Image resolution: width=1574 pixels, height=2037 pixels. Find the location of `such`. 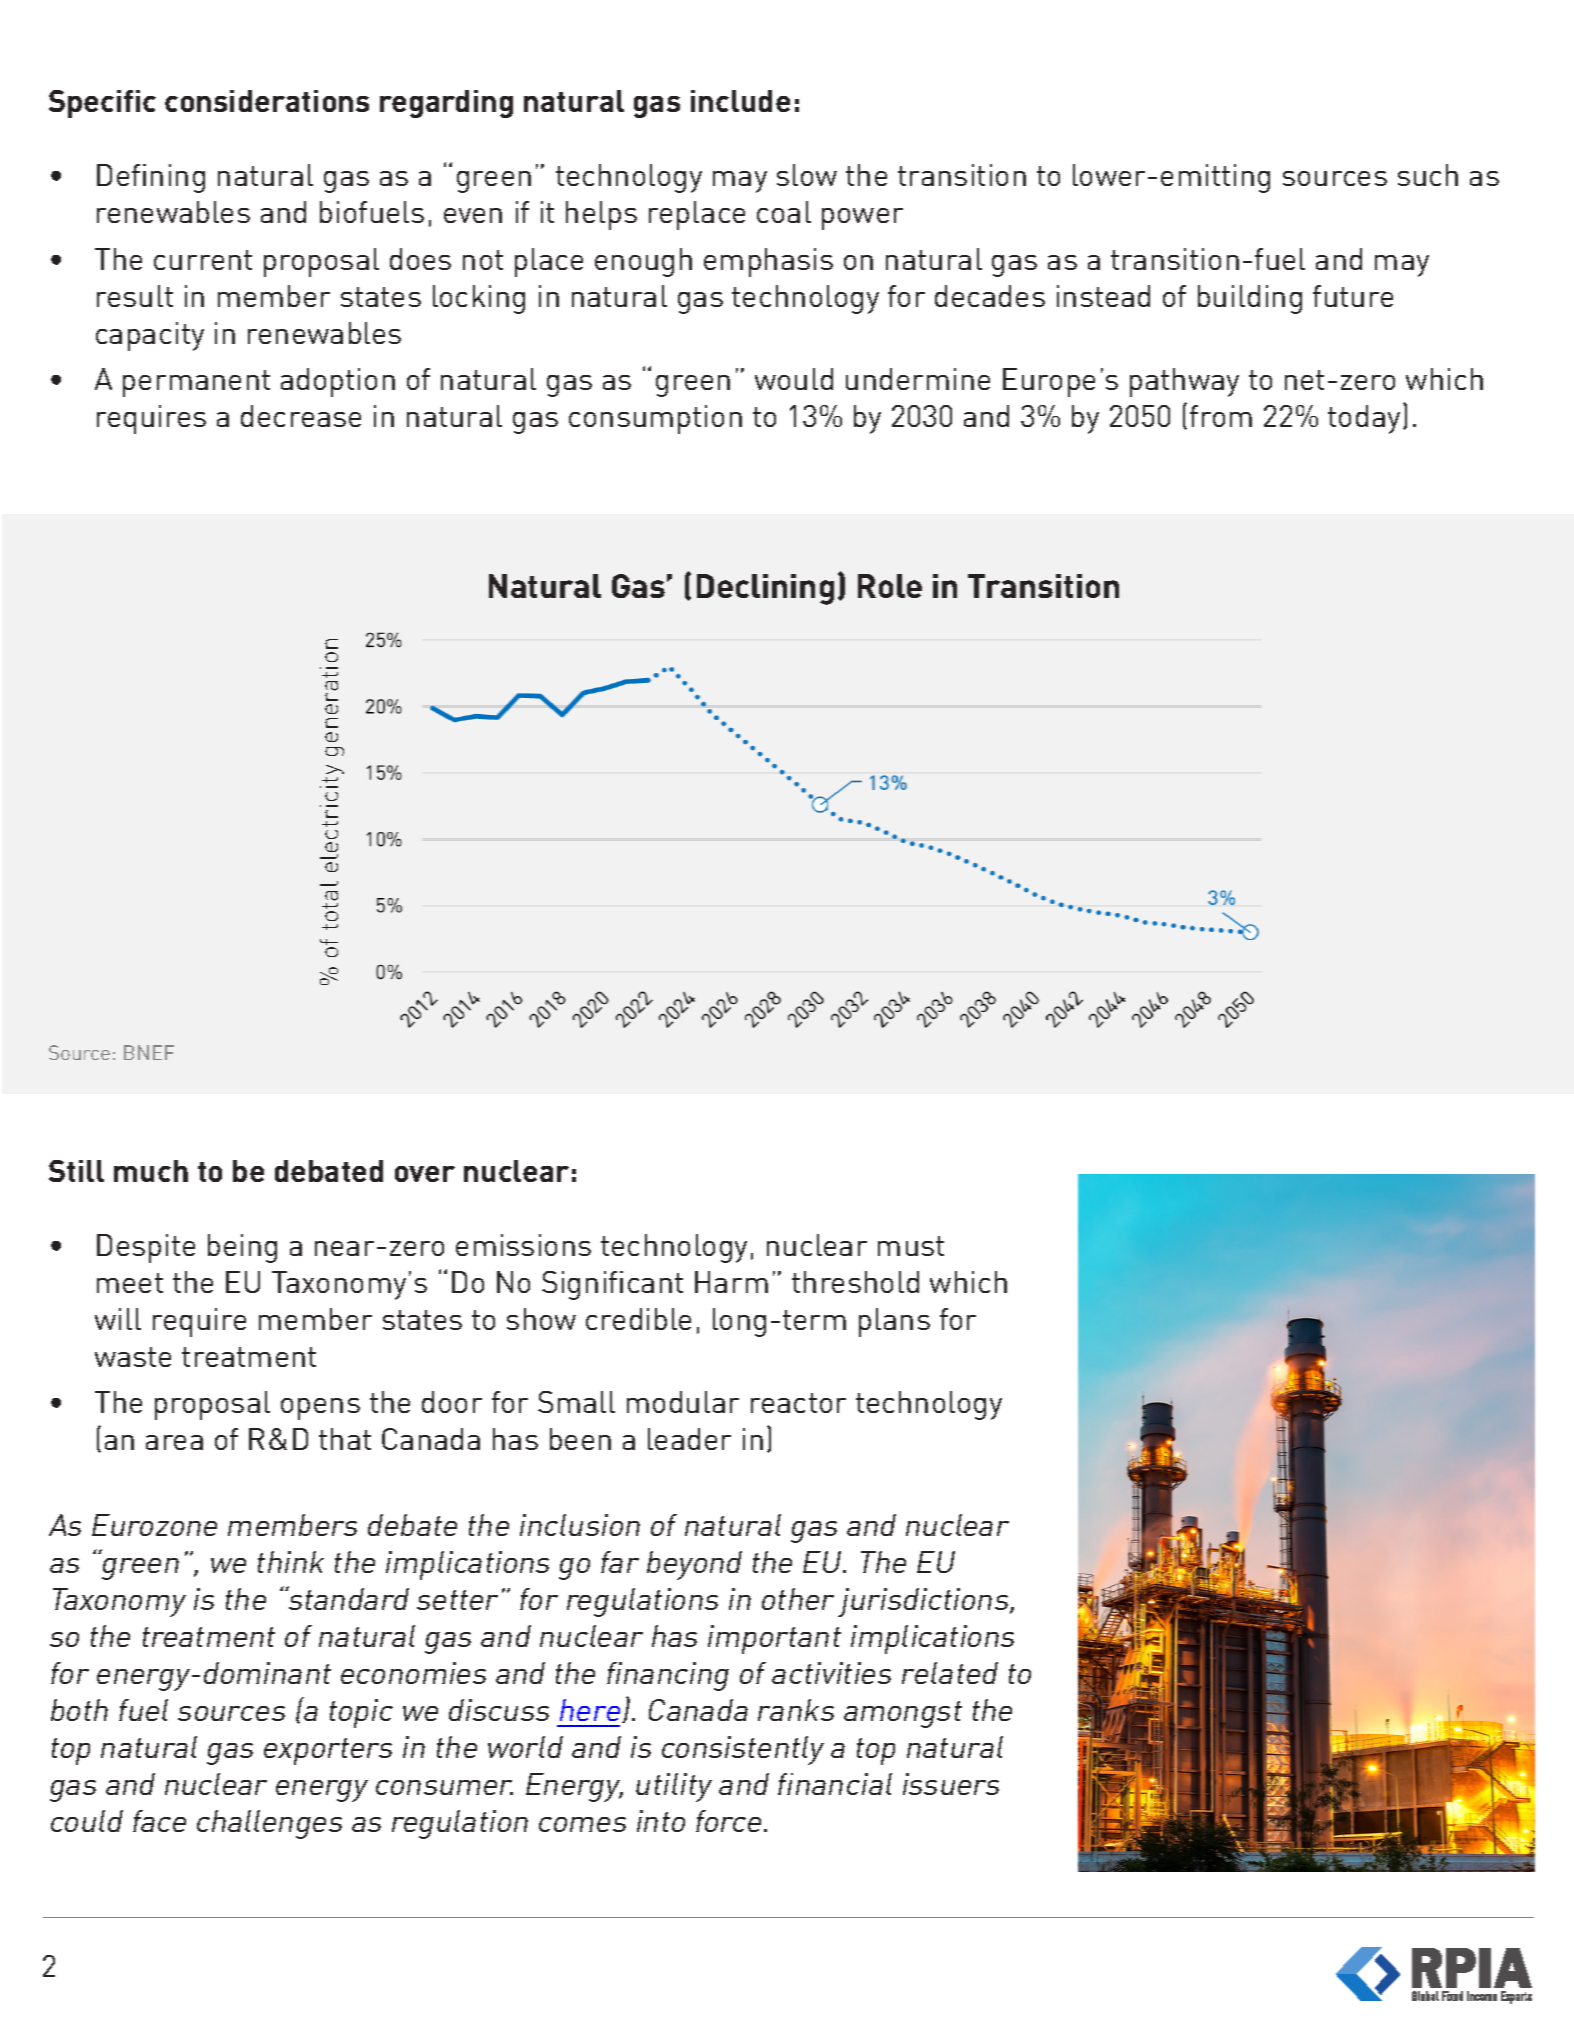

such is located at coordinates (1428, 175).
